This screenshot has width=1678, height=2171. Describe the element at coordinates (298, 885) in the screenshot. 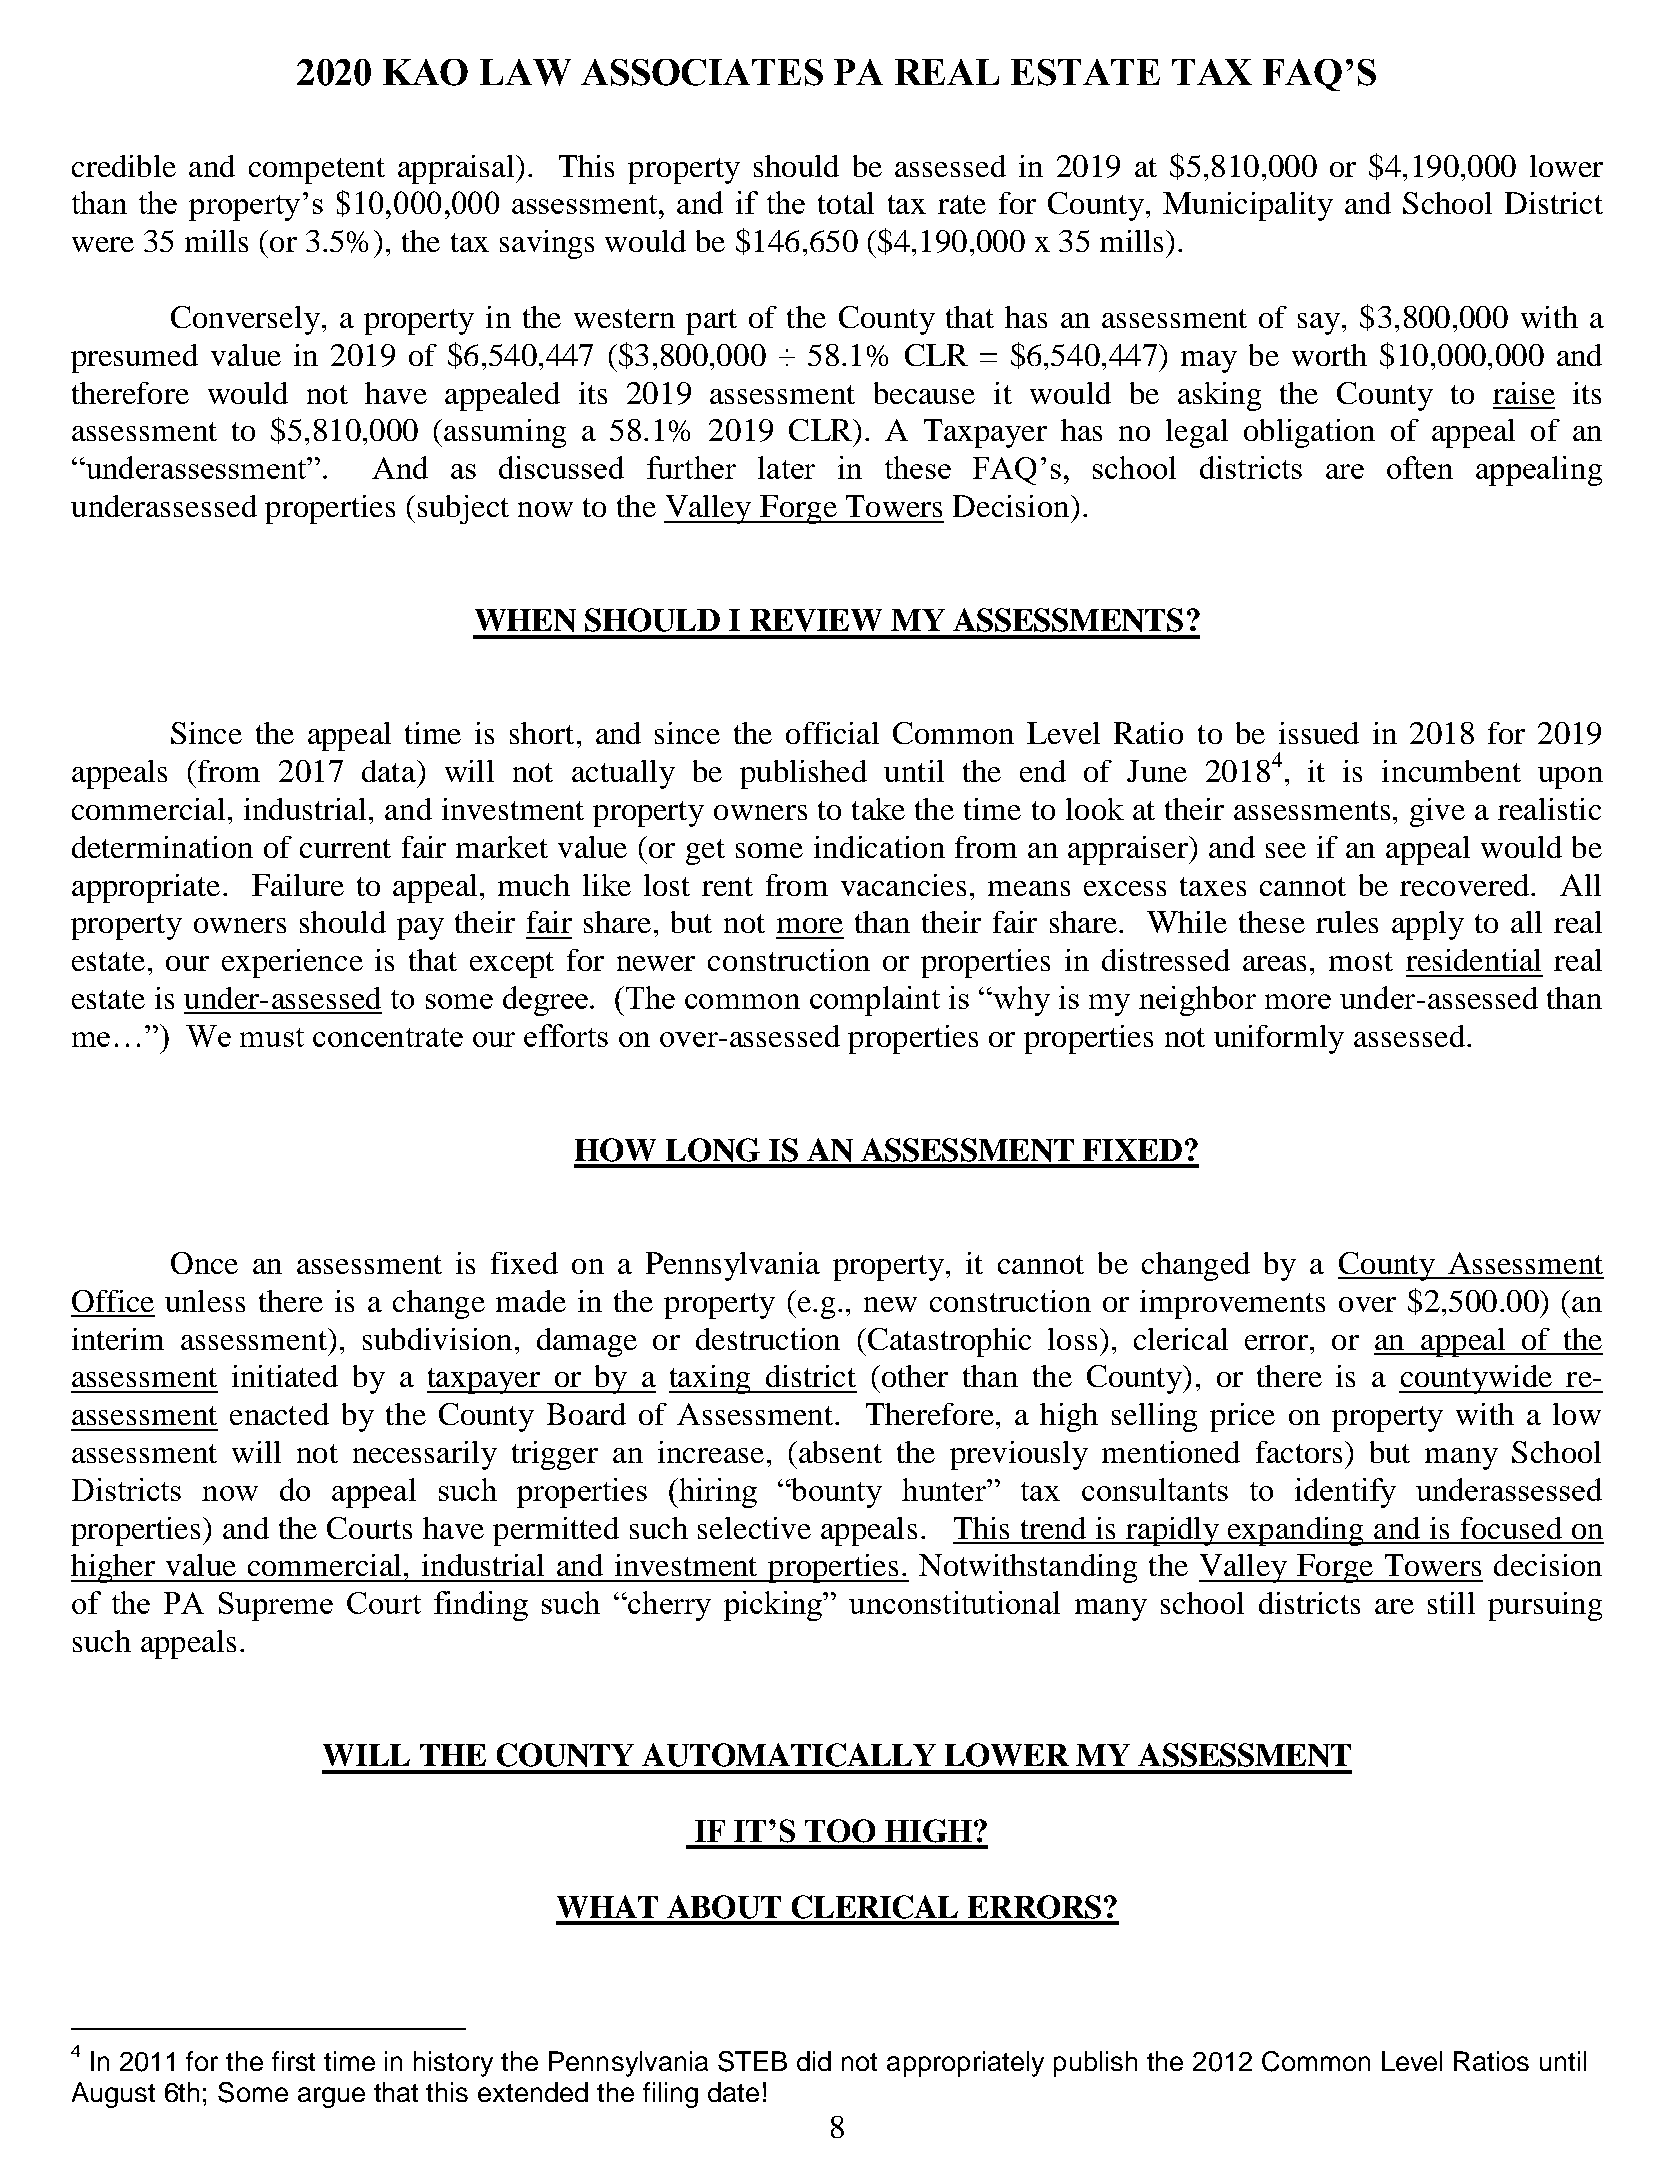

I see `Failure` at that location.
